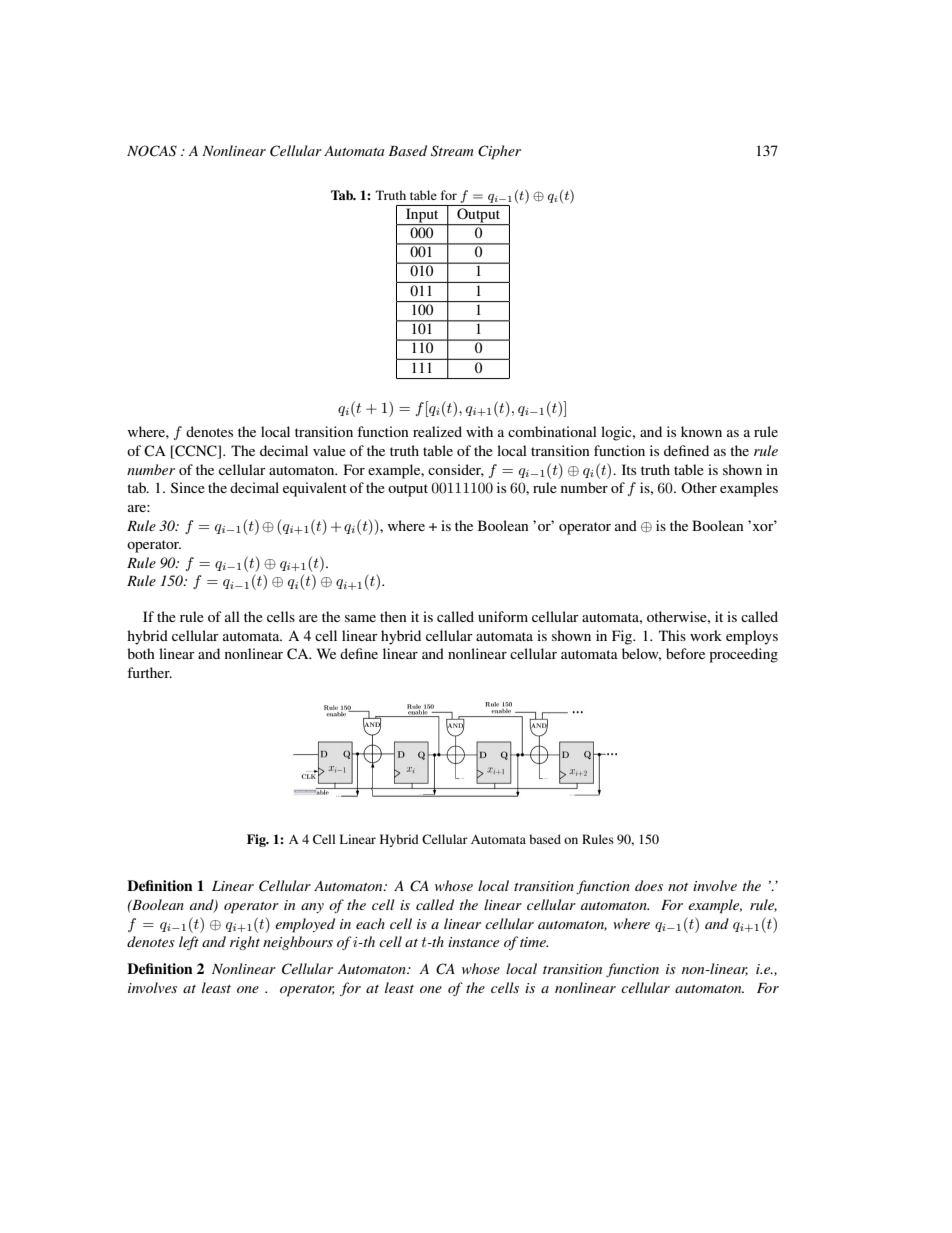  What do you see at coordinates (456, 470) in the document?
I see `consider` at bounding box center [456, 470].
